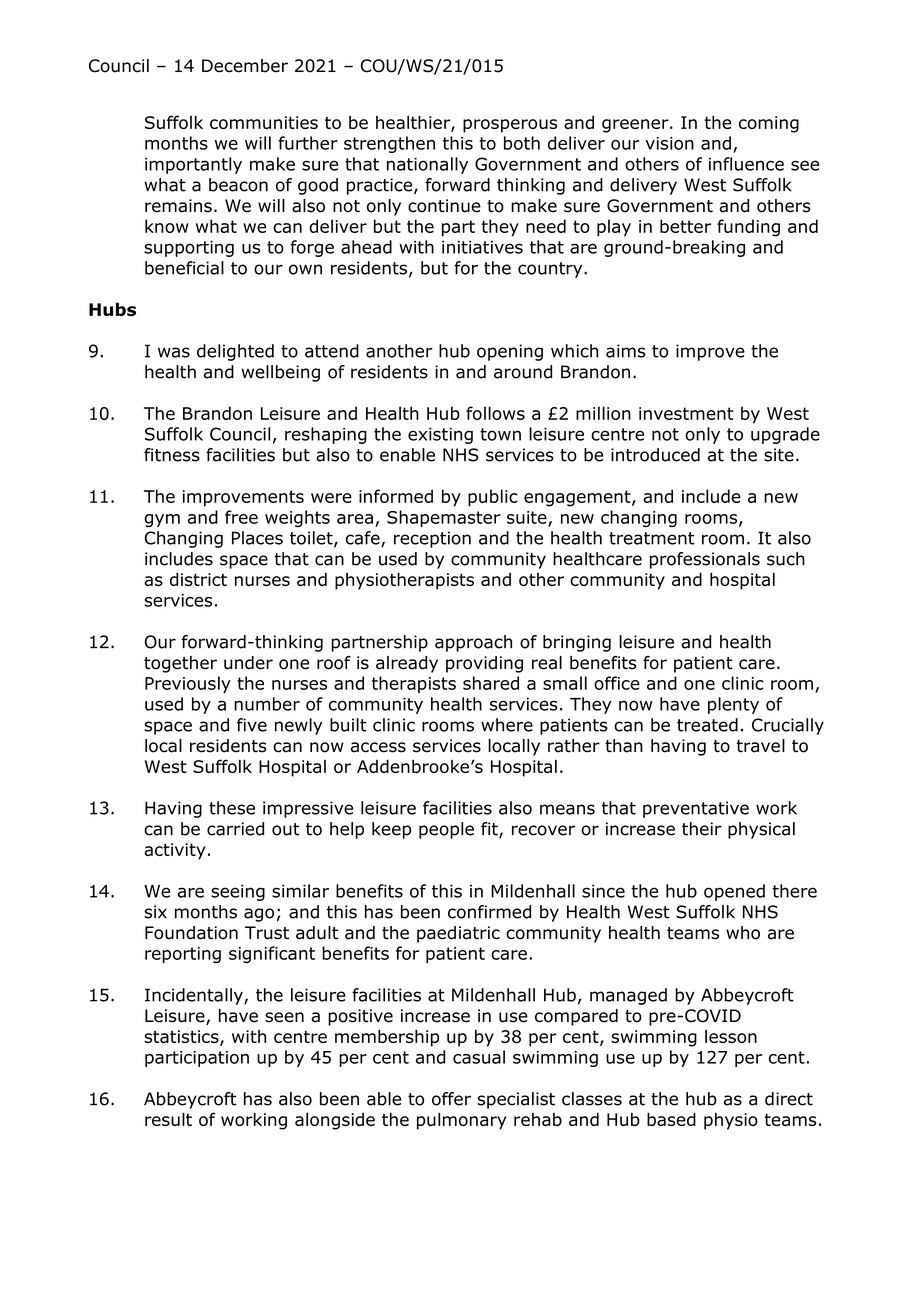 The height and width of the screenshot is (1308, 924). What do you see at coordinates (510, 126) in the screenshot?
I see `prosperous` at bounding box center [510, 126].
